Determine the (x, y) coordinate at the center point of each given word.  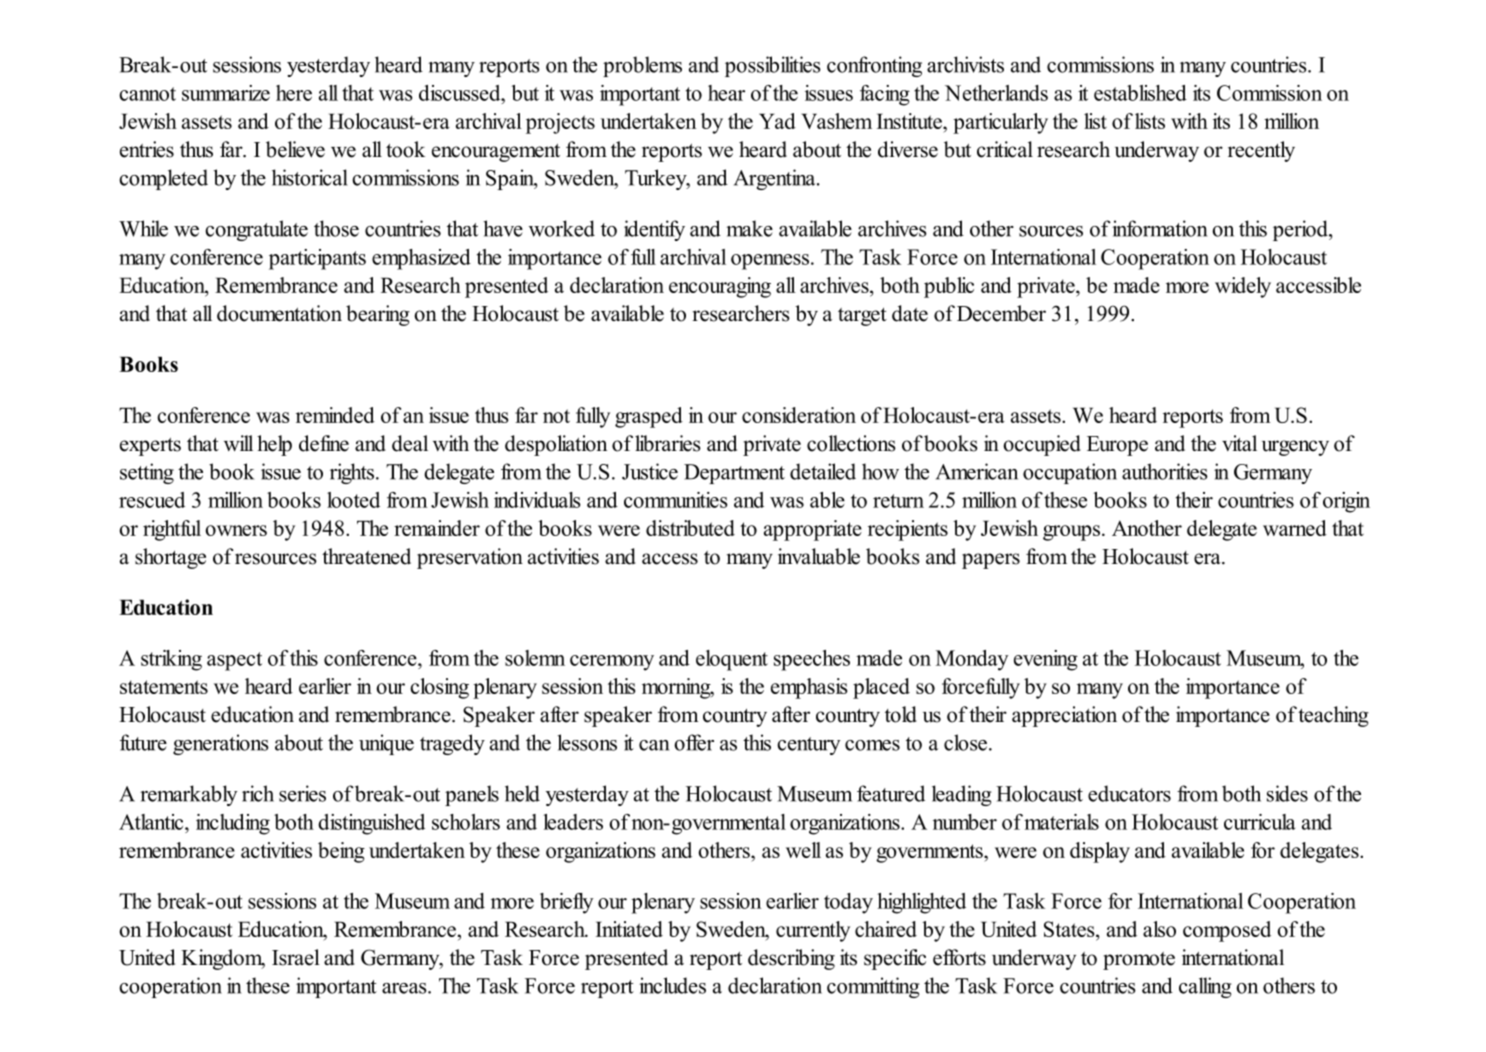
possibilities (773, 66)
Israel (296, 957)
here (294, 93)
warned (1295, 528)
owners (236, 530)
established (1140, 93)
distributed (690, 528)
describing (791, 959)
